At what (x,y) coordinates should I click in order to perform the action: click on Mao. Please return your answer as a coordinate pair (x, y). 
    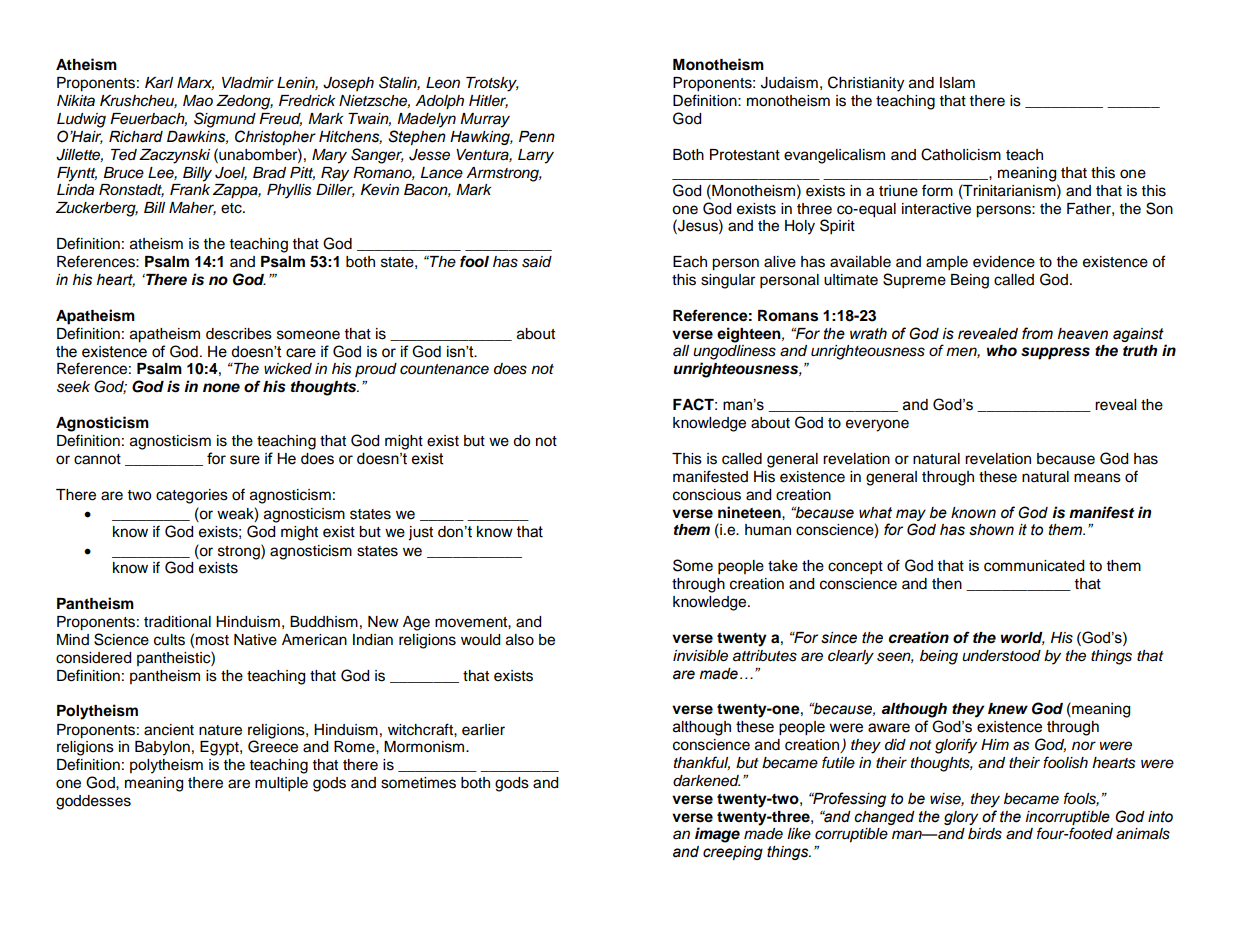
    Looking at the image, I should click on (198, 101).
